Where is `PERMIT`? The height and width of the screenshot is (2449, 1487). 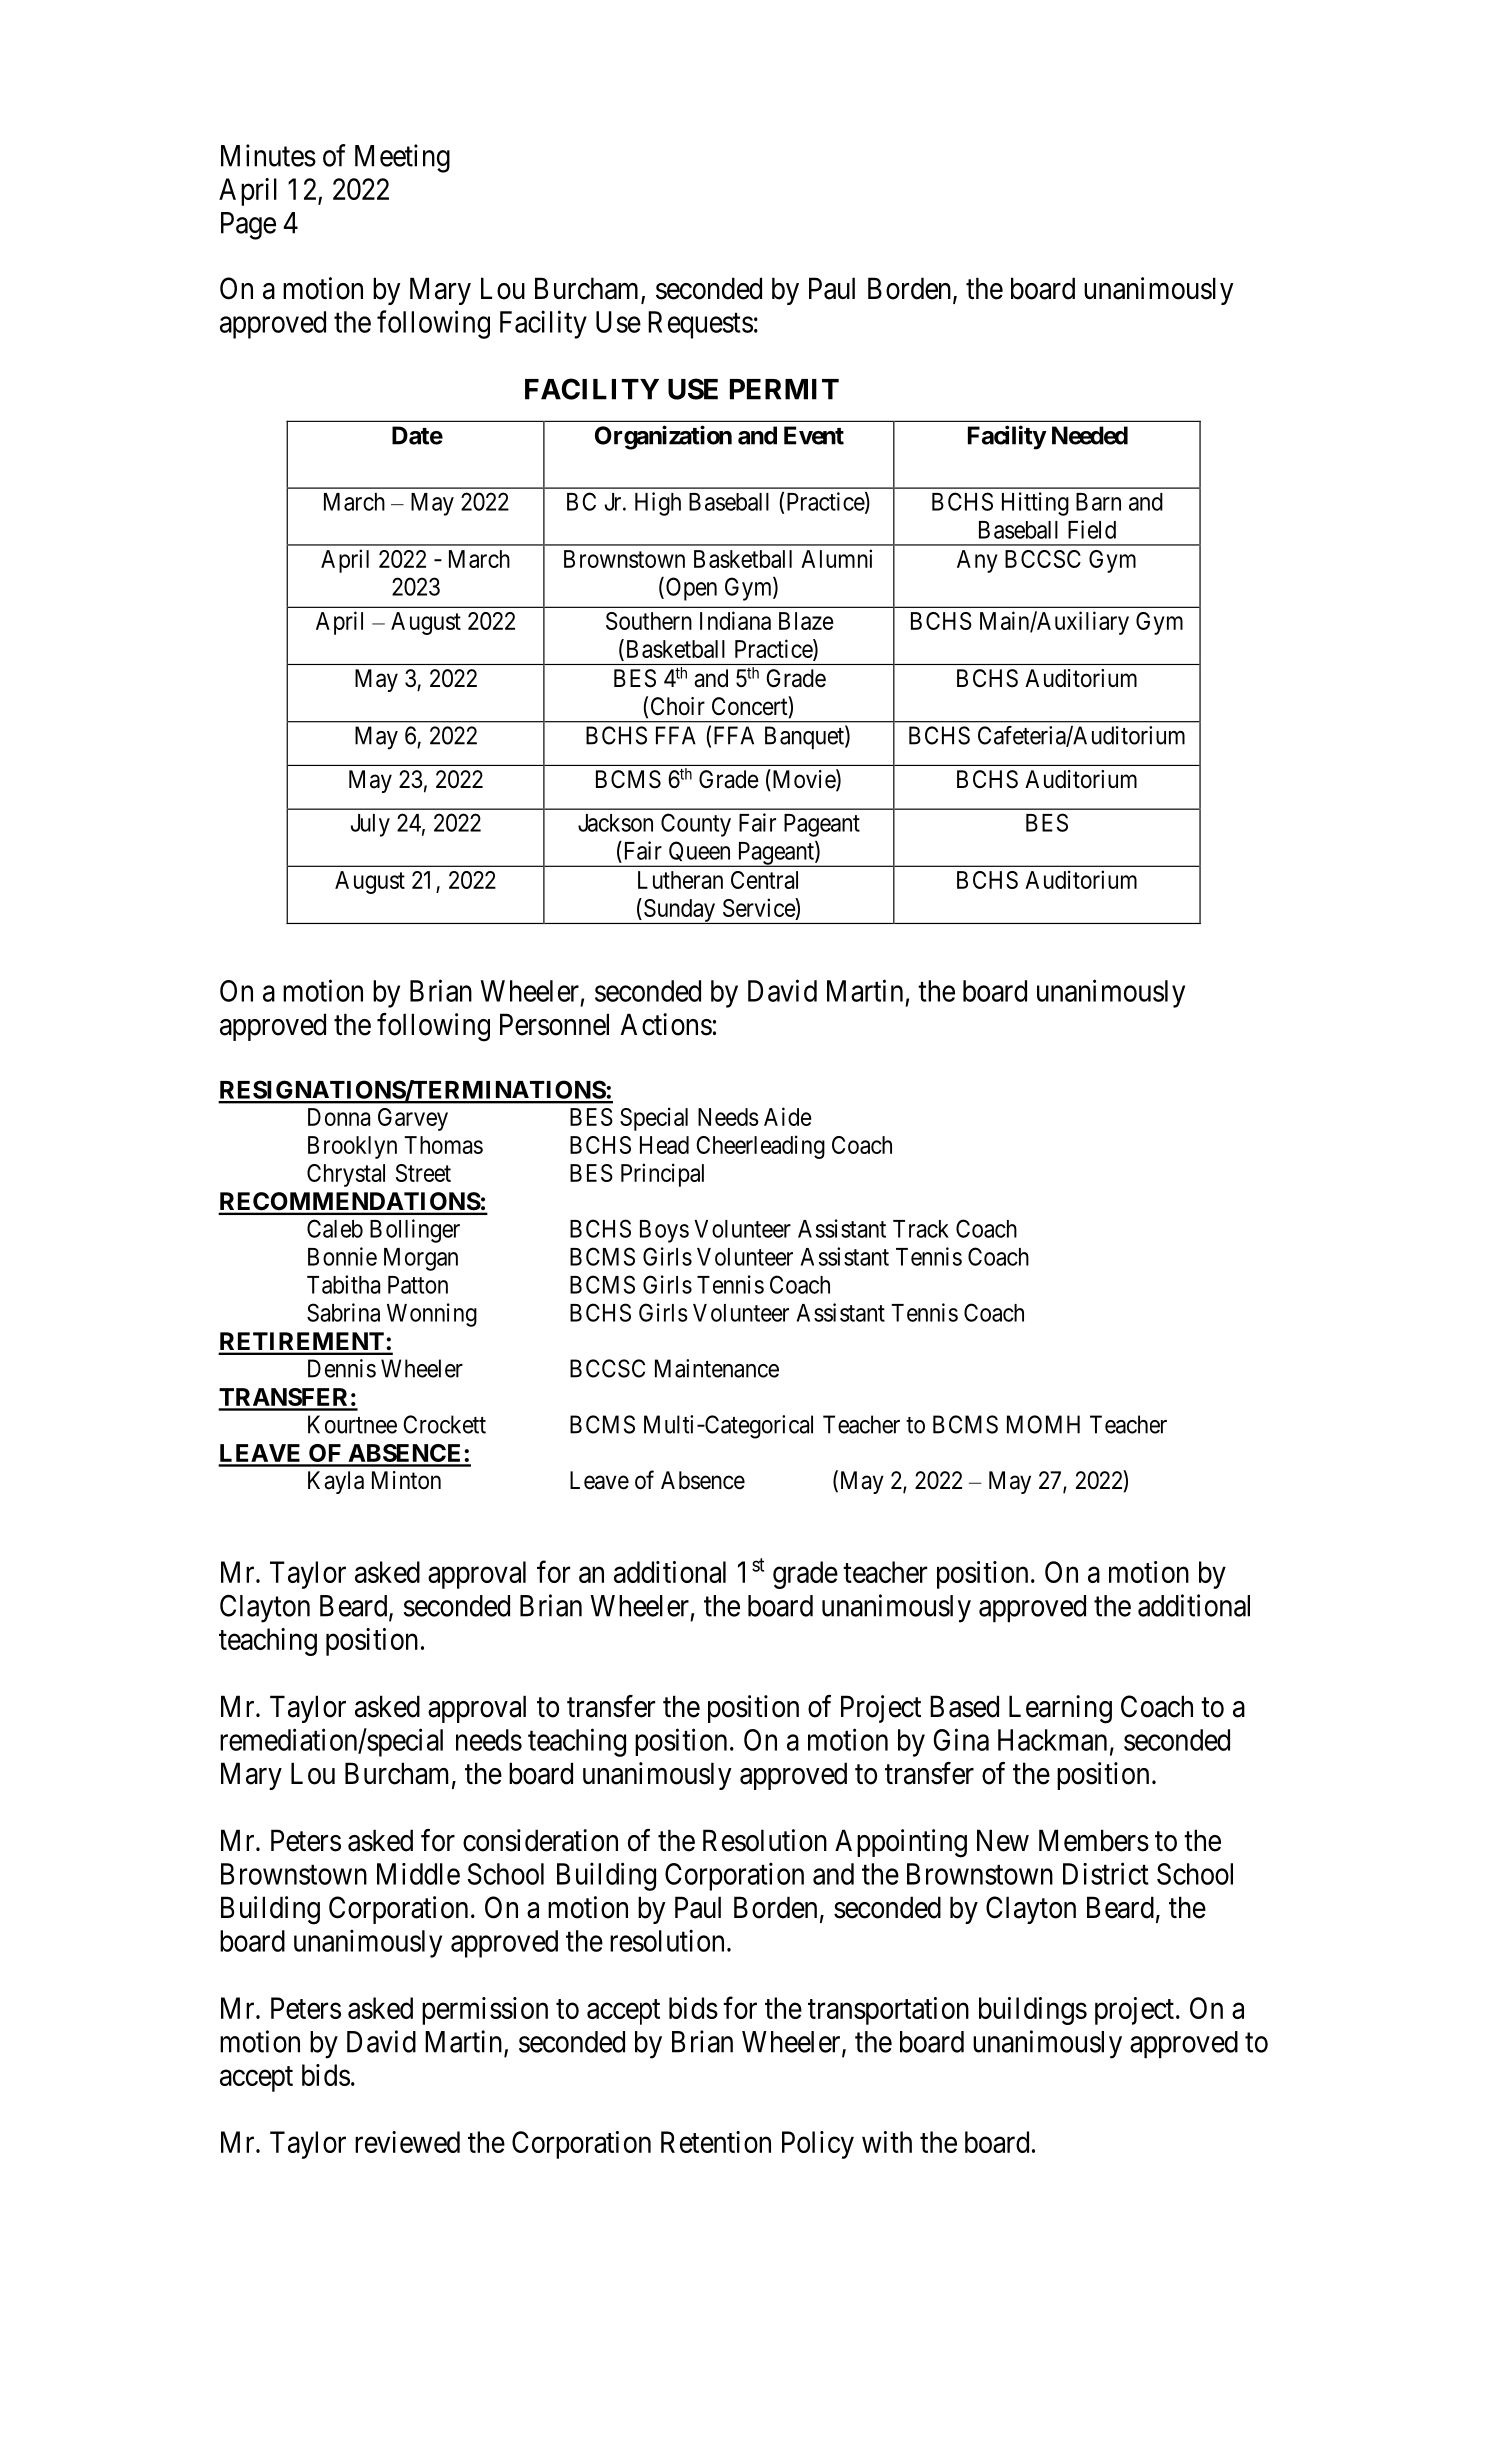
PERMIT is located at coordinates (784, 389).
